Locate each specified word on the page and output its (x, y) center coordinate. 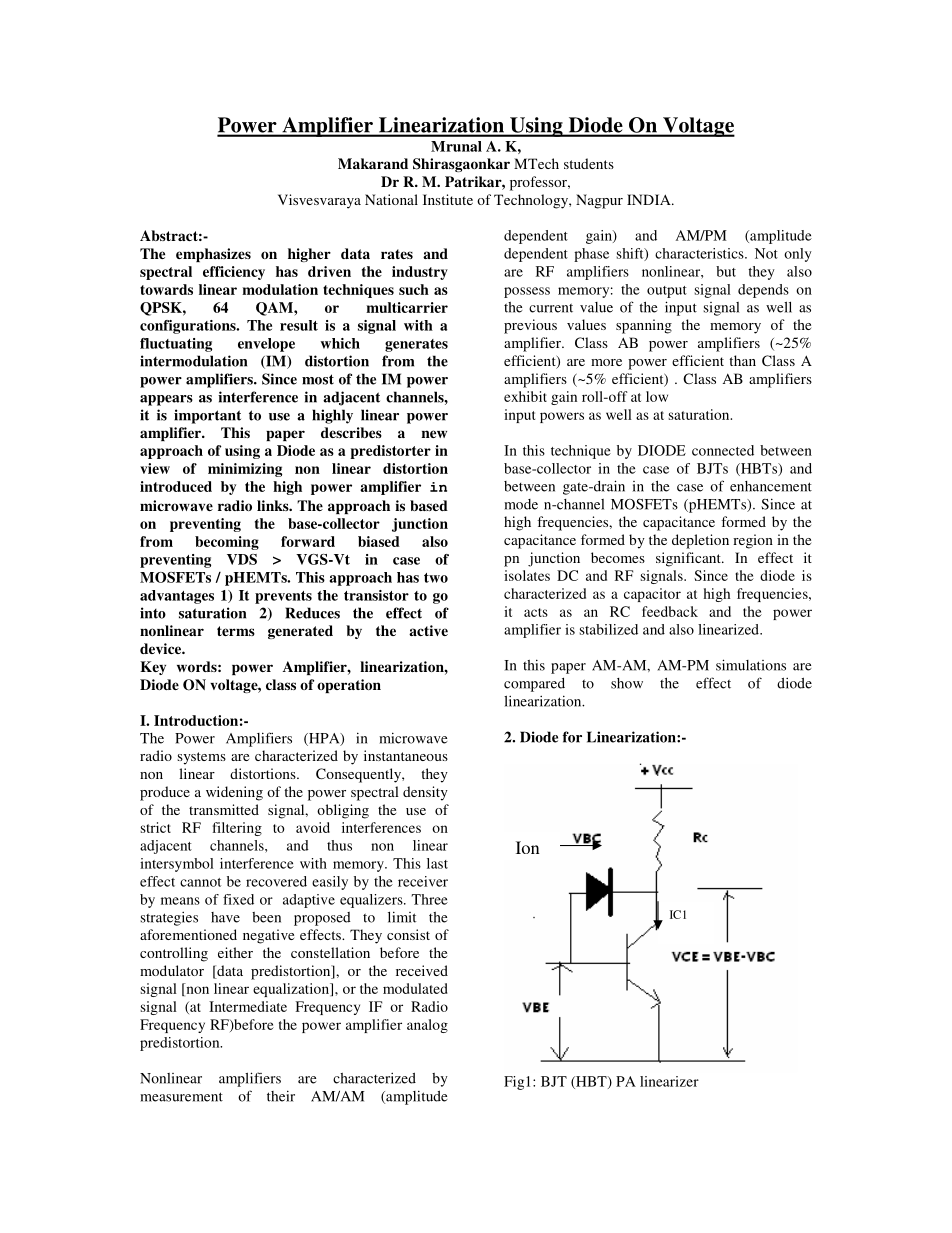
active (428, 630)
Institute (448, 199)
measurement (181, 1097)
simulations (751, 665)
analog (427, 1026)
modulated (415, 988)
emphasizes (213, 255)
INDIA (650, 199)
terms (236, 631)
